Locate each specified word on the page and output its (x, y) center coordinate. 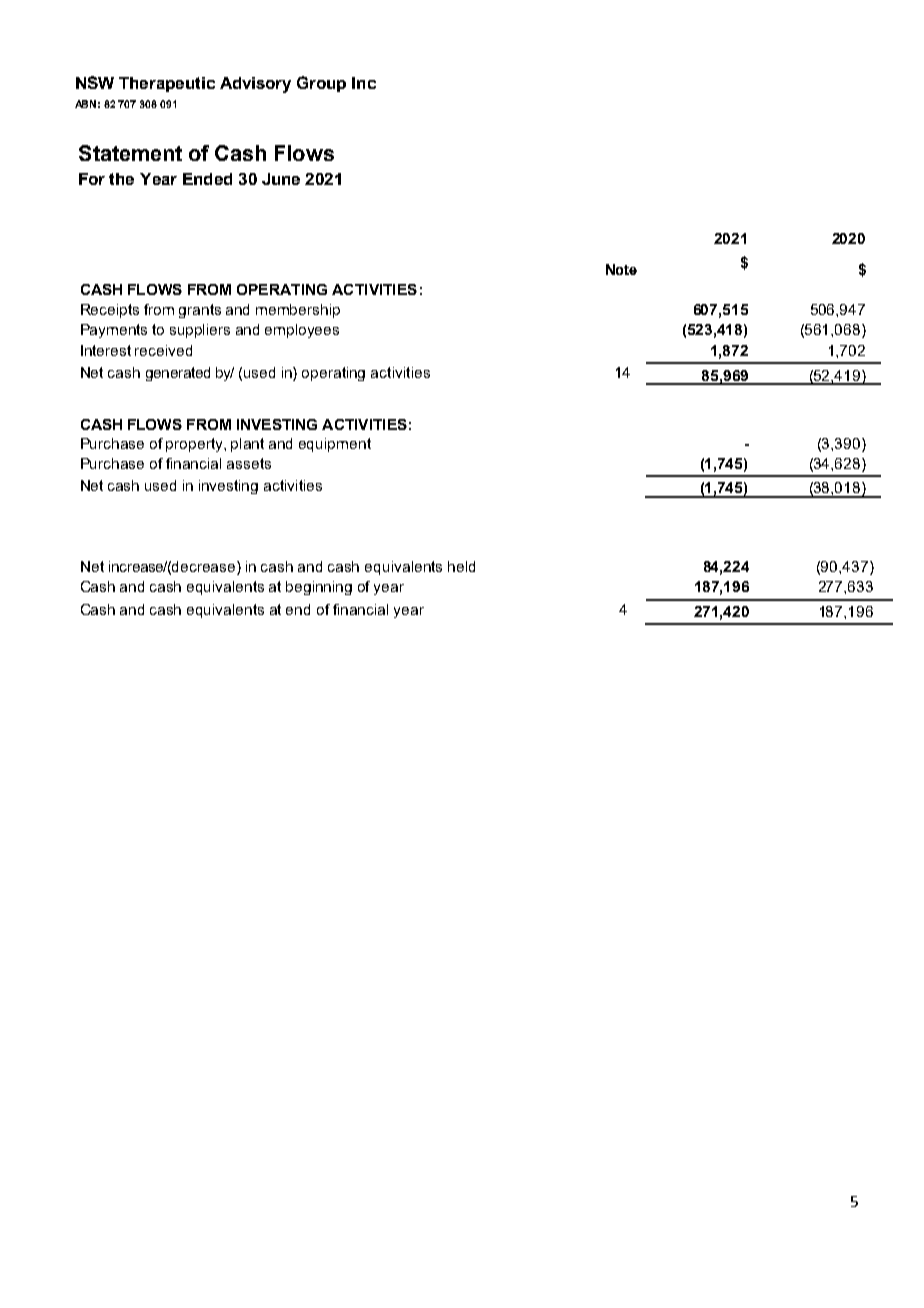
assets (249, 463)
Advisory (255, 85)
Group (321, 84)
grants (200, 311)
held (461, 566)
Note (621, 269)
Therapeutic (167, 84)
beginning (319, 588)
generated (178, 374)
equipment (335, 445)
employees (302, 331)
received (163, 350)
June (281, 179)
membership (298, 311)
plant (247, 445)
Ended (207, 179)
